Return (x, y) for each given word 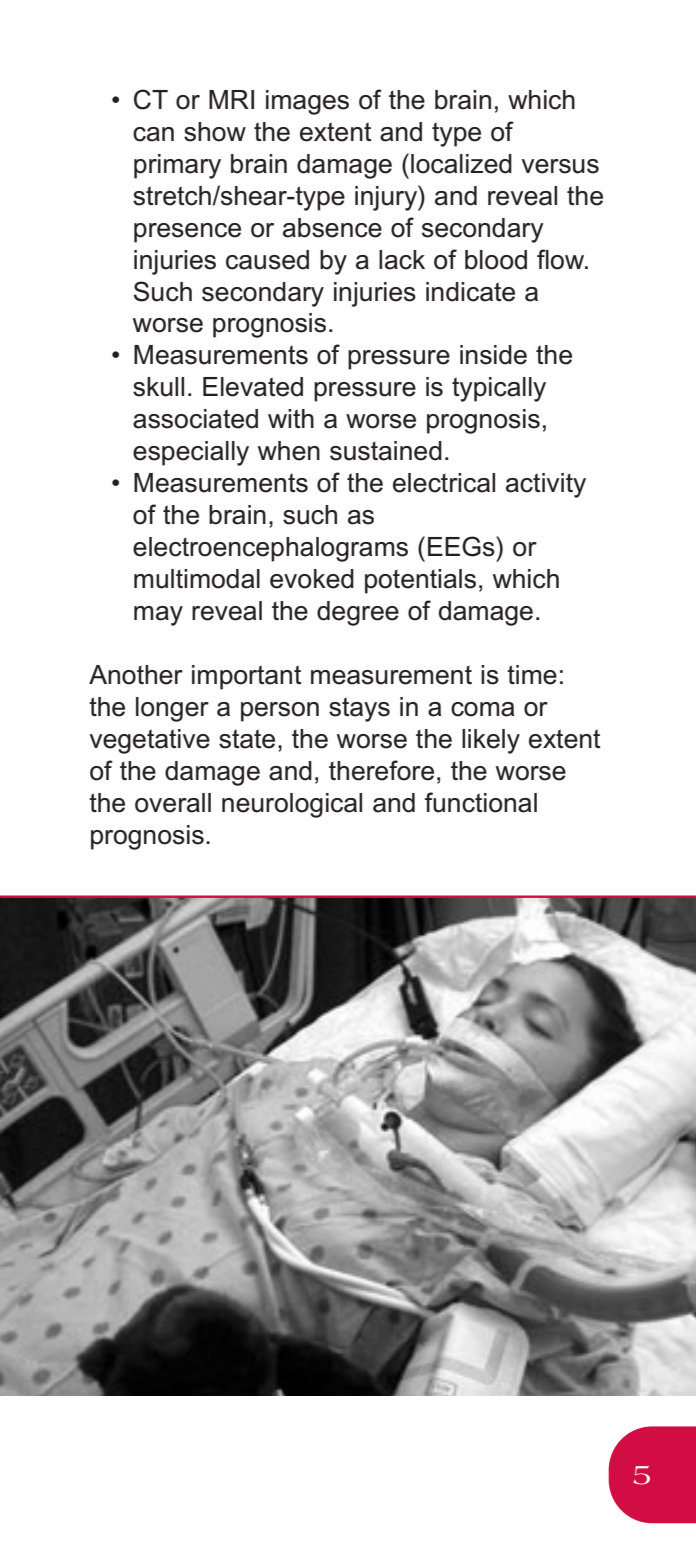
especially (191, 453)
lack (402, 260)
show (215, 132)
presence (187, 233)
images (307, 102)
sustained (386, 451)
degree (358, 613)
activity (546, 485)
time (532, 675)
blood (496, 260)
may (158, 616)
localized (461, 164)
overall (173, 803)
